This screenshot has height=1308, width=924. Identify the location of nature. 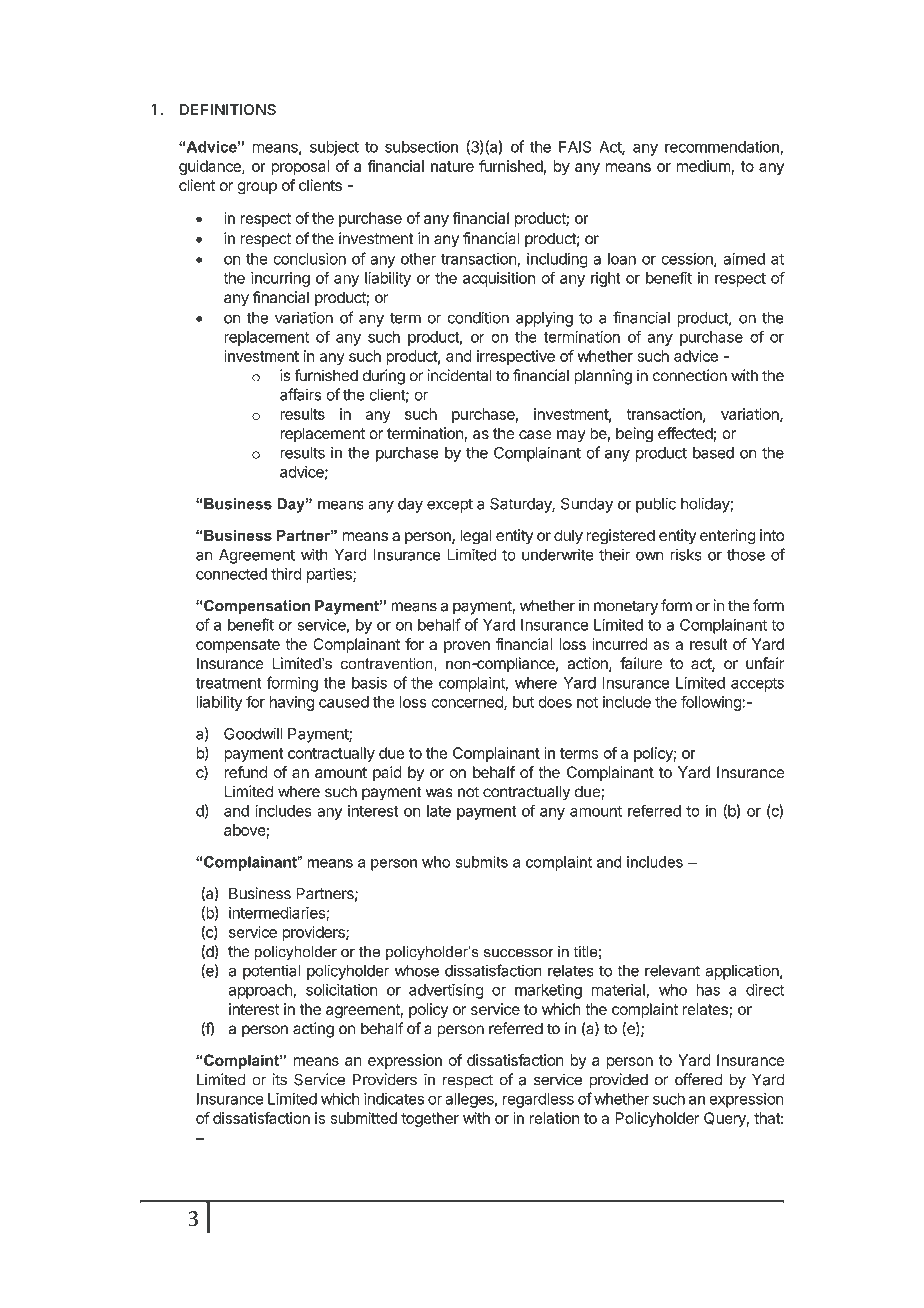
(452, 166).
